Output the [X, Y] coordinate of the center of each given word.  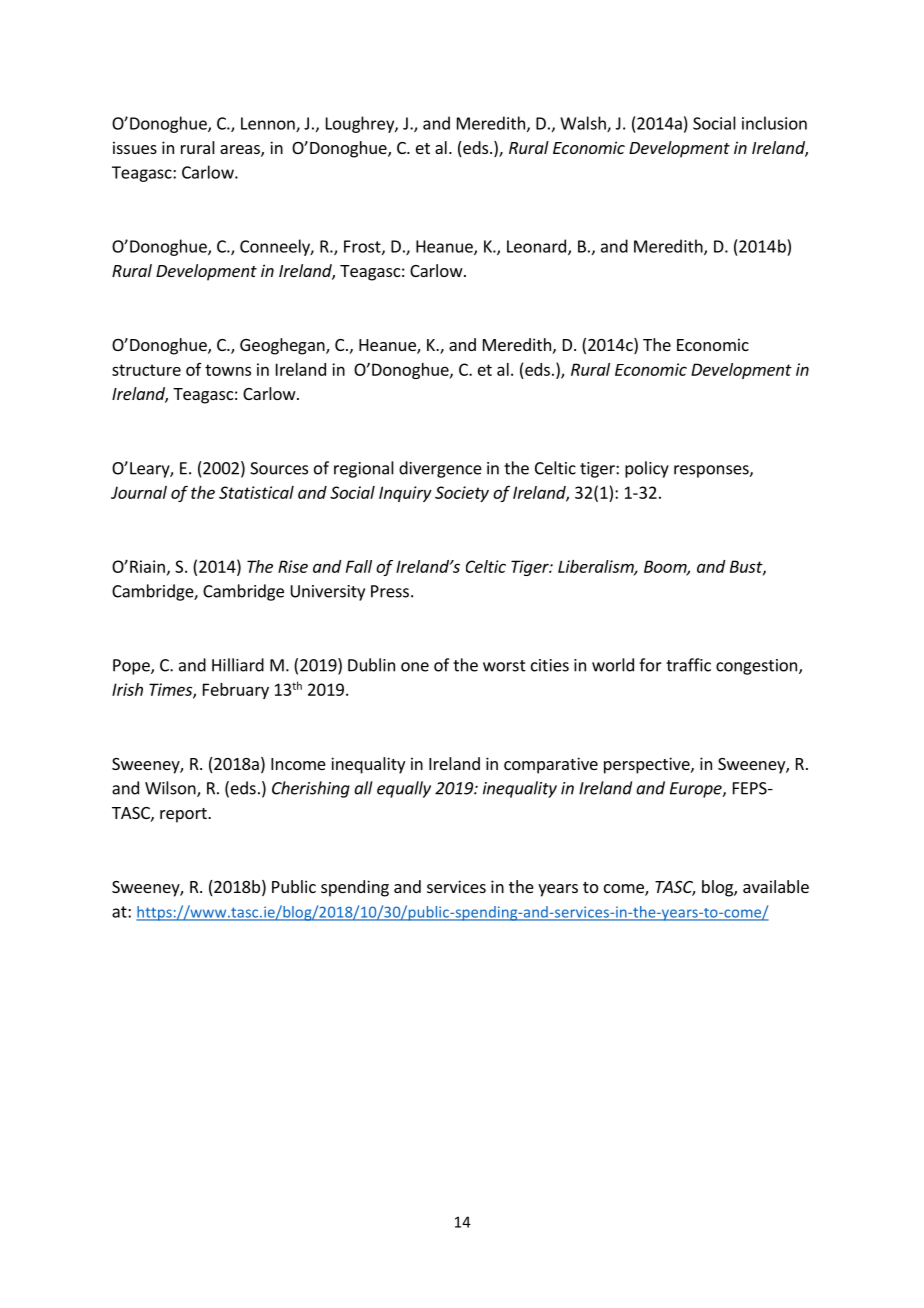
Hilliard [238, 665]
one [415, 667]
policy [647, 469]
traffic [688, 665]
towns [228, 370]
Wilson [171, 789]
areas [241, 151]
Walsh [584, 124]
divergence [440, 469]
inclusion [774, 123]
